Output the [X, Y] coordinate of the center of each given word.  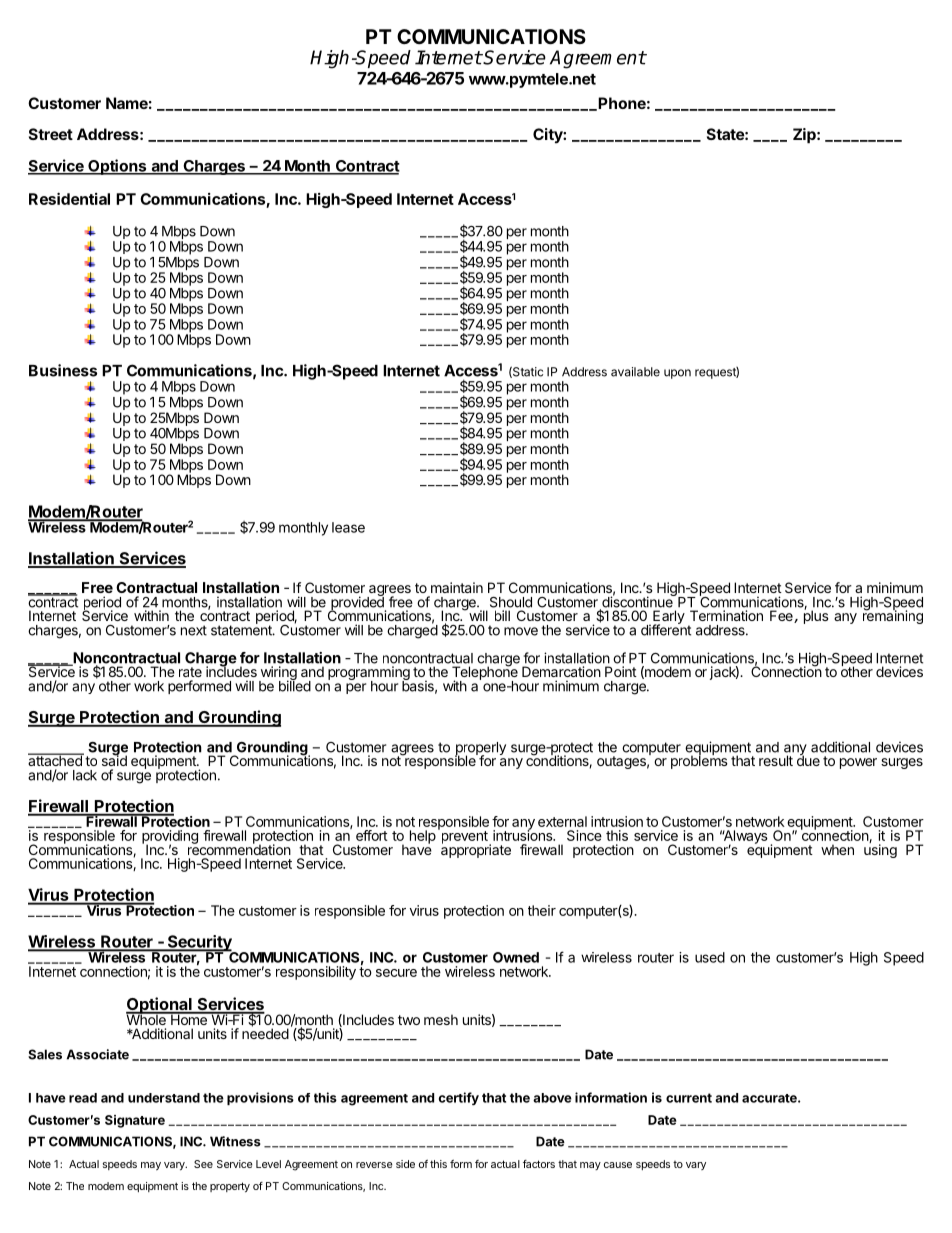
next [194, 630]
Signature [135, 1121]
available [635, 372]
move [521, 631]
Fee [782, 616]
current [689, 1098]
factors [539, 1164]
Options [117, 167]
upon [677, 374]
